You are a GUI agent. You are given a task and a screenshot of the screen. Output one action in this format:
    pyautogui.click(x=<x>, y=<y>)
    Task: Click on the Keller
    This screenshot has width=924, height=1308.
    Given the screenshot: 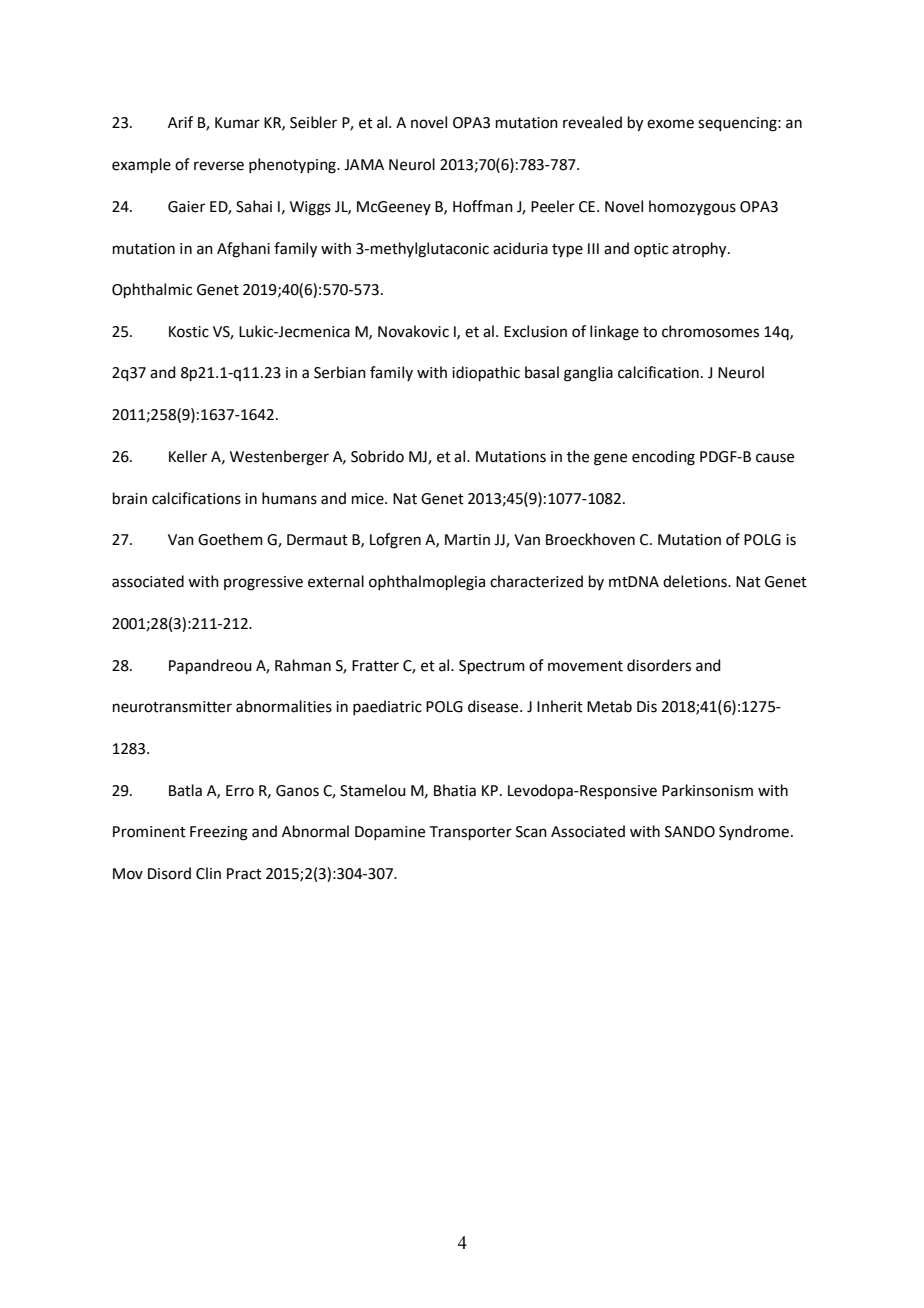 What is the action you would take?
    pyautogui.click(x=188, y=456)
